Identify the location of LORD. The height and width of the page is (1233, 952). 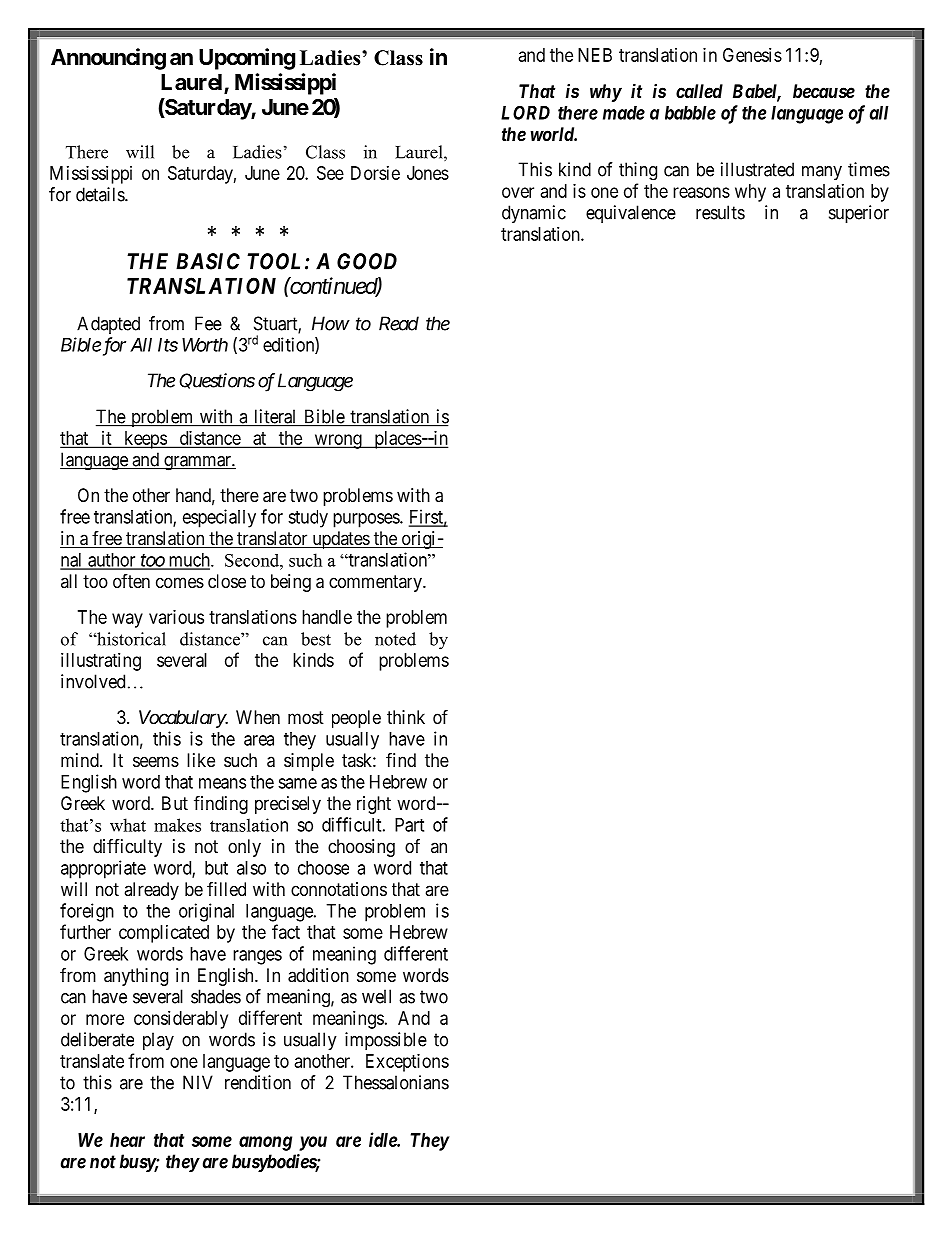
(525, 112).
